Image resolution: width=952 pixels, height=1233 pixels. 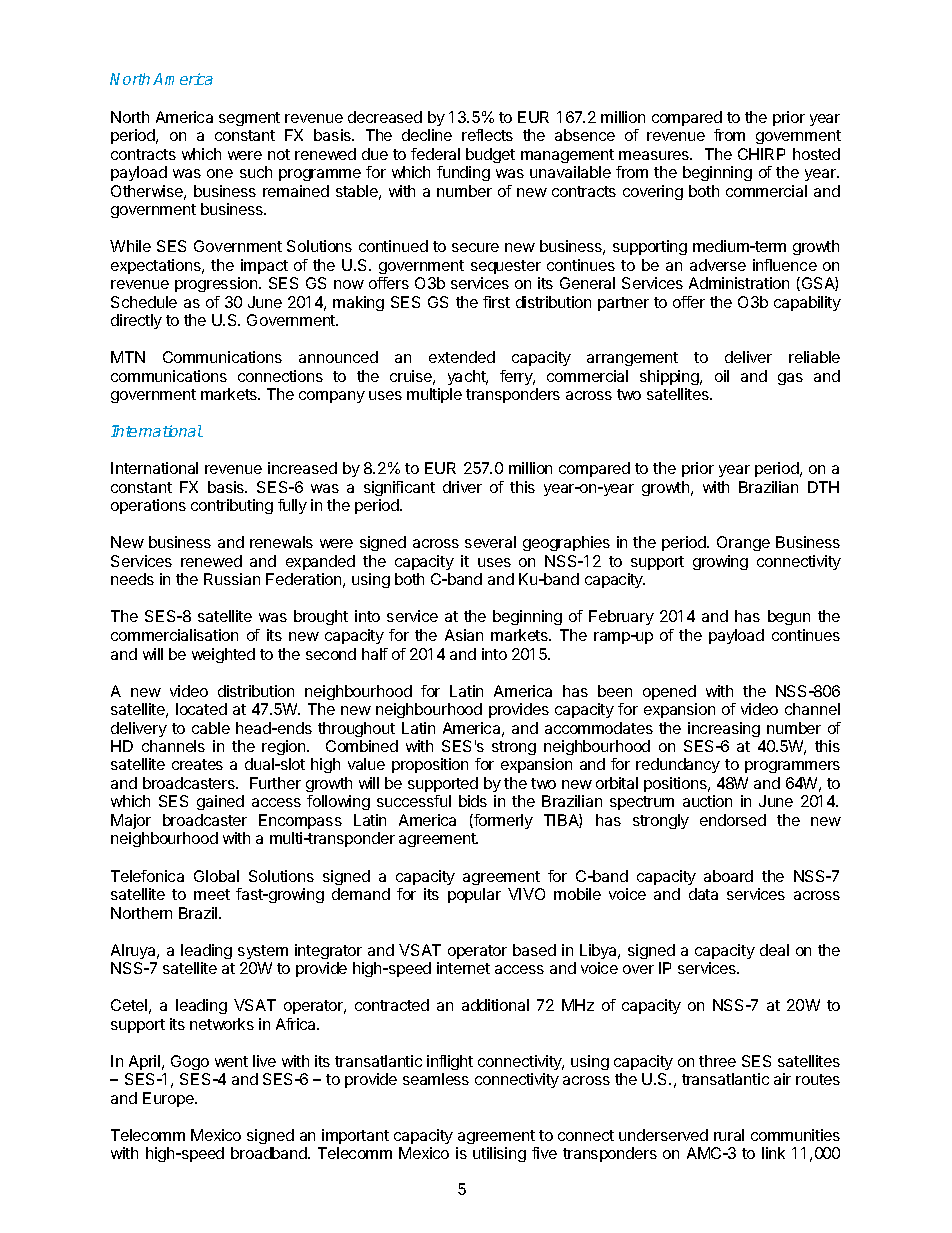 What do you see at coordinates (216, 876) in the screenshot?
I see `Global` at bounding box center [216, 876].
